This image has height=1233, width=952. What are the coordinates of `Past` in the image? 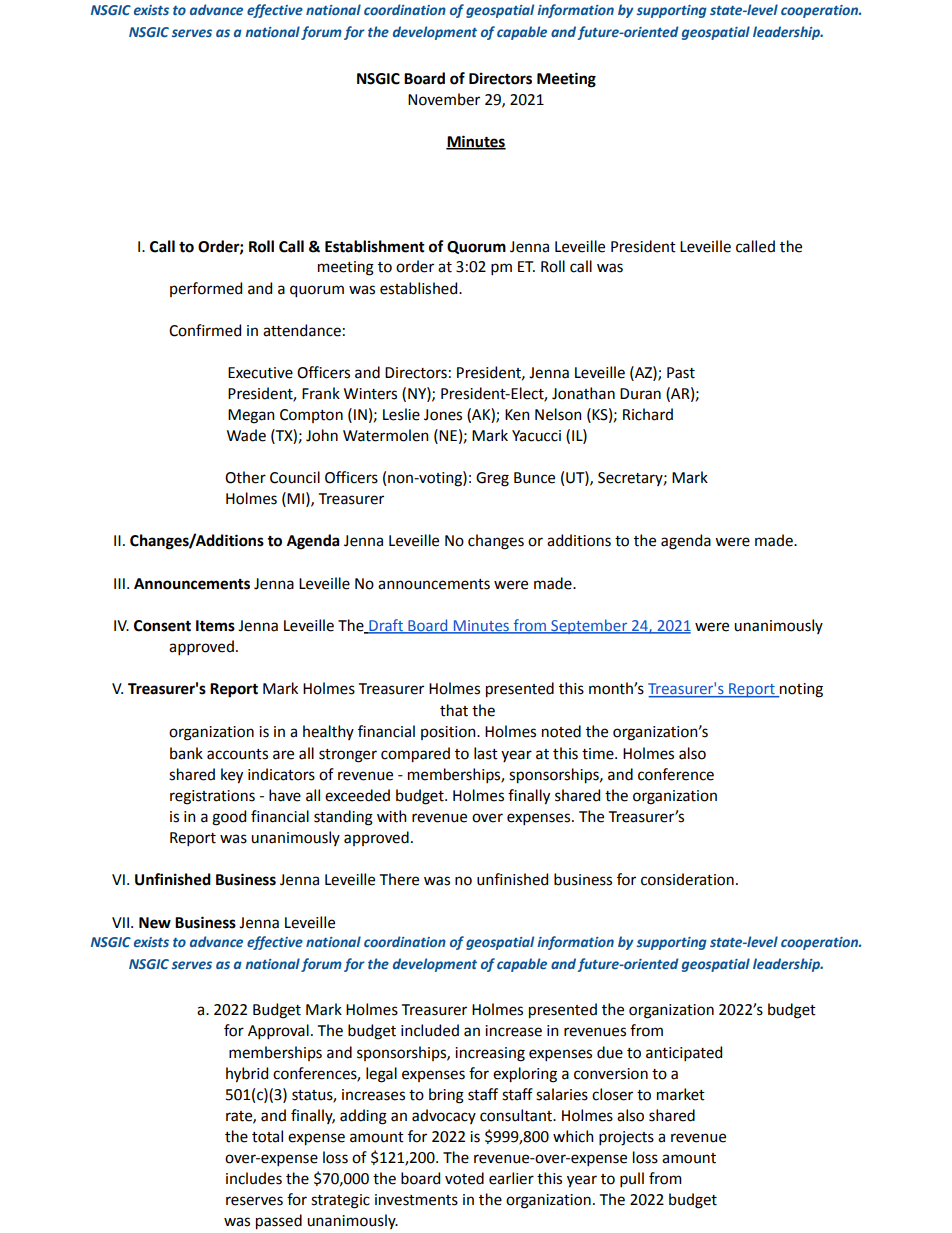 It's located at (681, 373).
